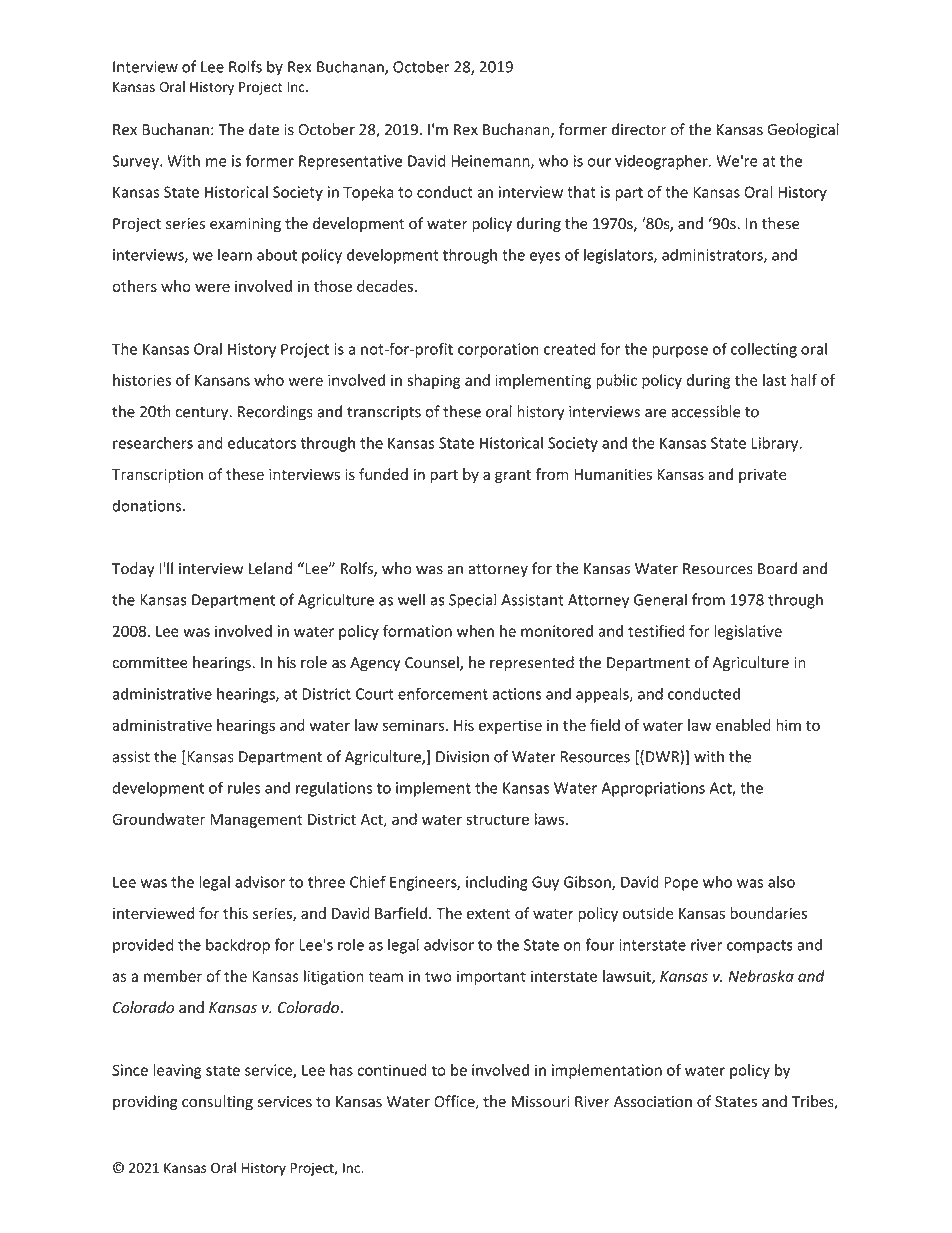  Describe the element at coordinates (662, 162) in the image. I see `videographer` at that location.
